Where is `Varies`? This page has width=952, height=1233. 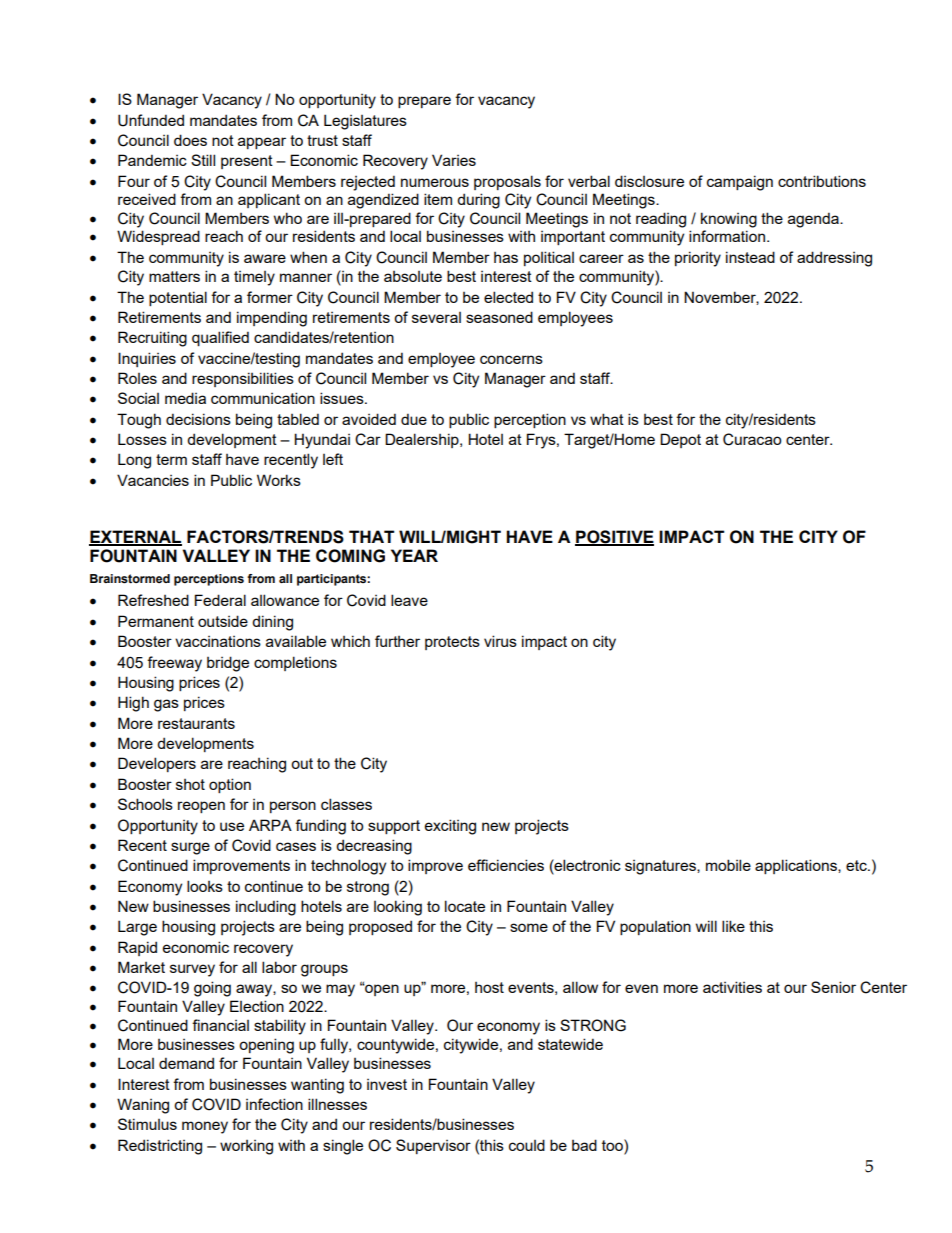
Varies is located at coordinates (454, 160).
